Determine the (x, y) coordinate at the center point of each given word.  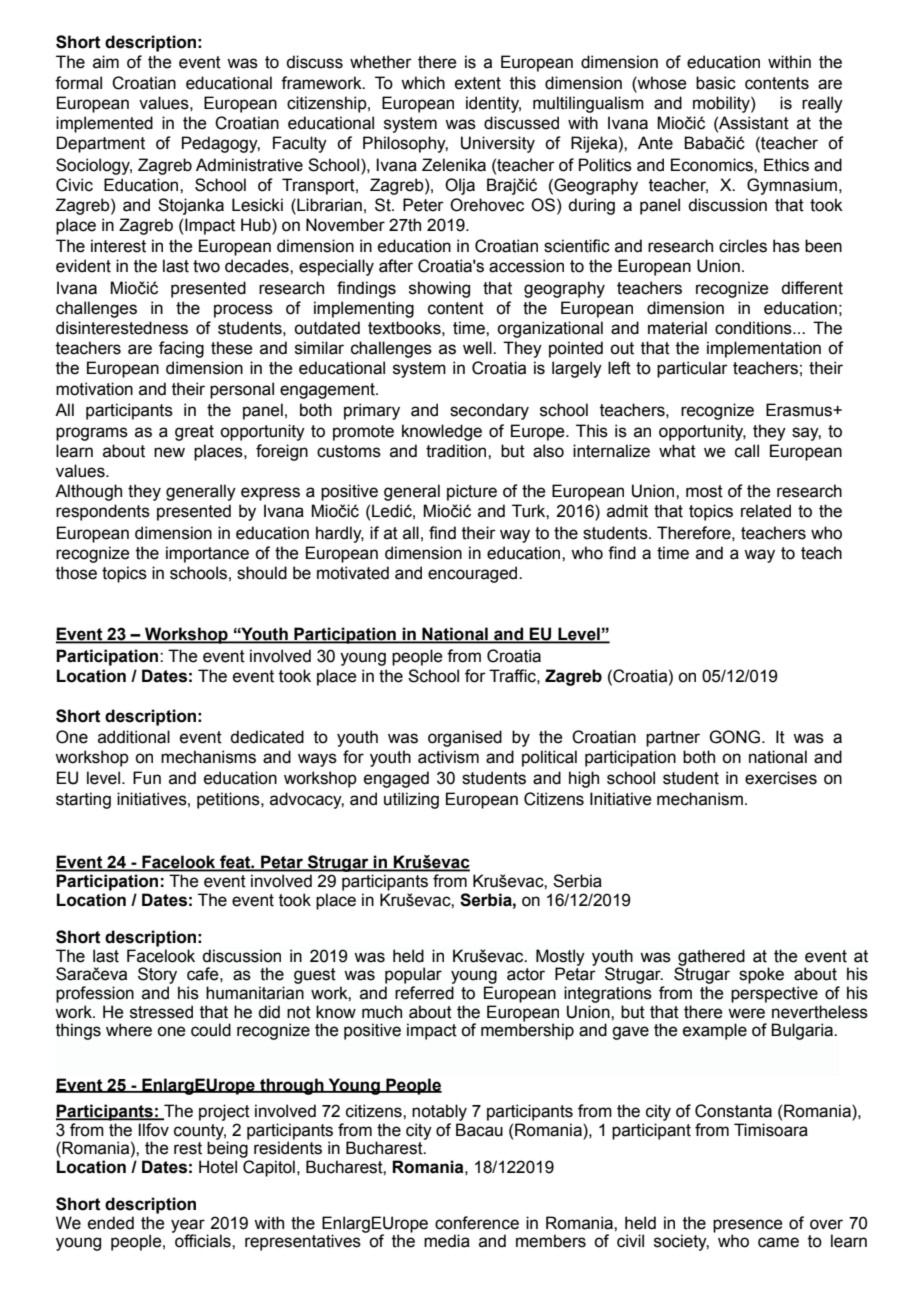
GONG (736, 737)
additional (134, 737)
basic (716, 83)
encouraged (474, 574)
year (188, 1227)
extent (478, 83)
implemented (104, 124)
